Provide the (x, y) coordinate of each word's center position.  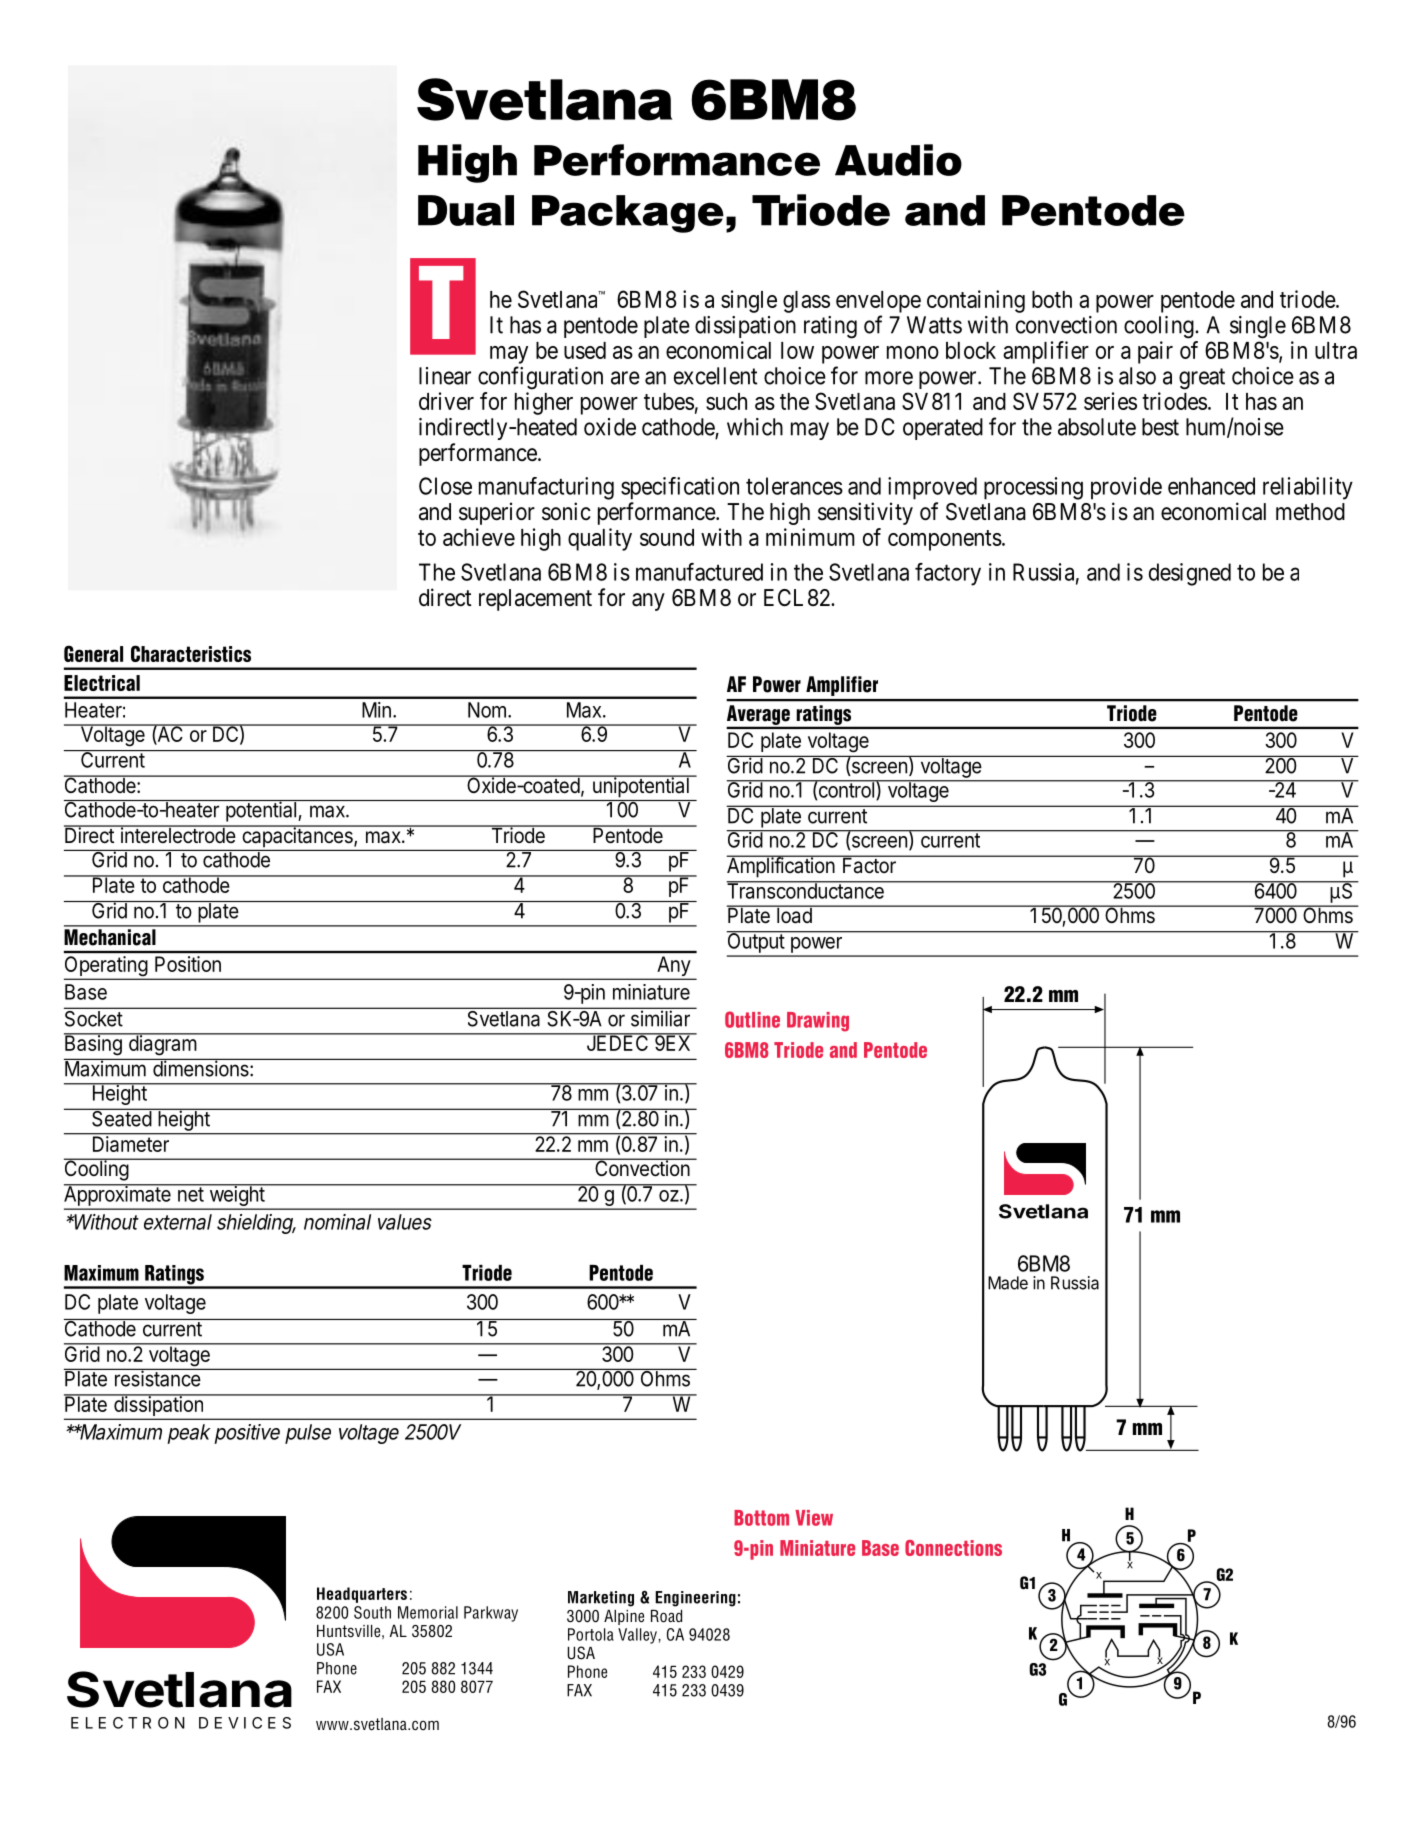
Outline (752, 1019)
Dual (466, 210)
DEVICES (245, 1723)
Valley (638, 1636)
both (1052, 299)
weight (236, 1196)
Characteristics (191, 653)
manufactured (699, 572)
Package (628, 214)
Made (1008, 1283)
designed (1190, 574)
